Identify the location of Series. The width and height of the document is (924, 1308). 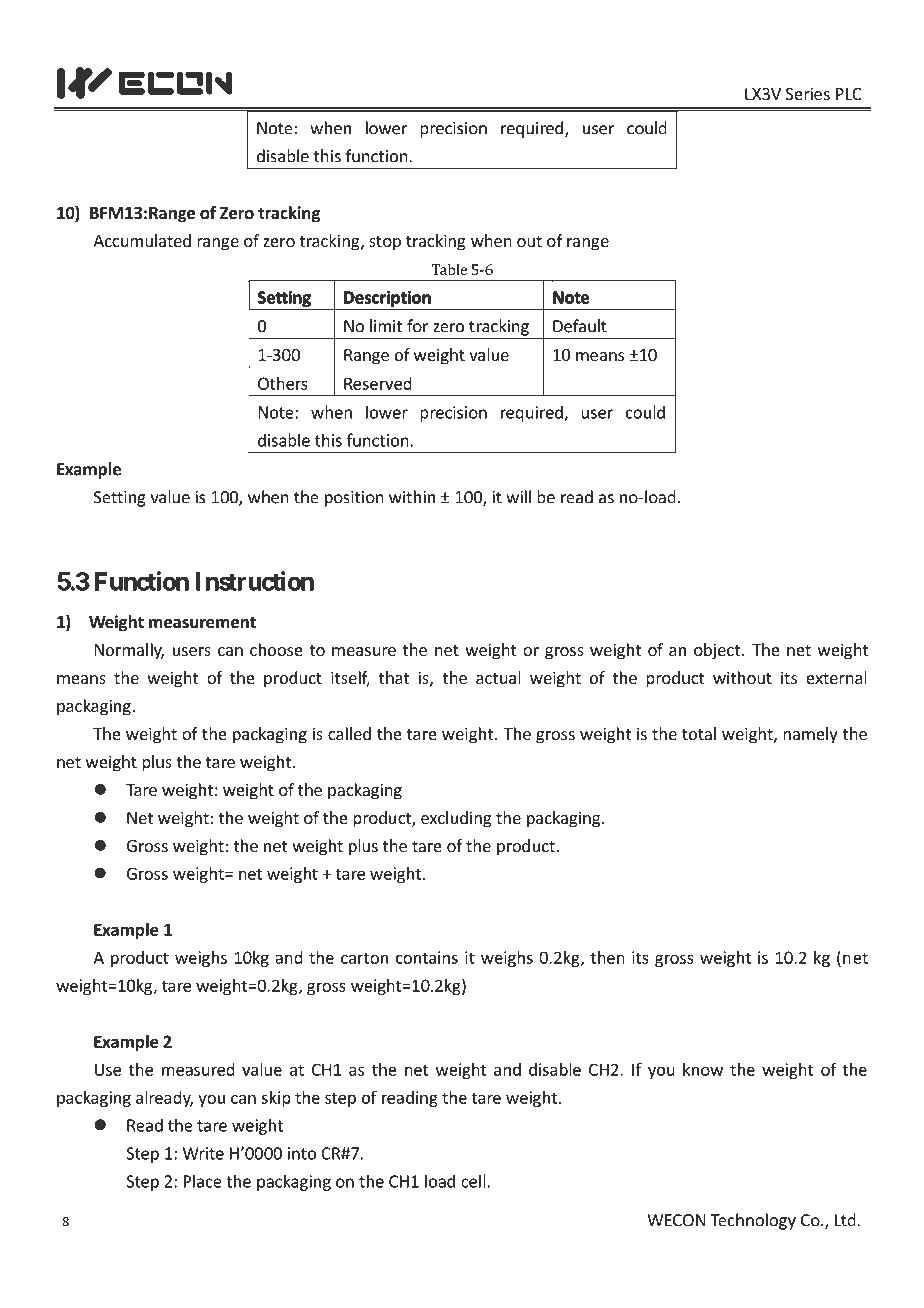
(808, 93).
